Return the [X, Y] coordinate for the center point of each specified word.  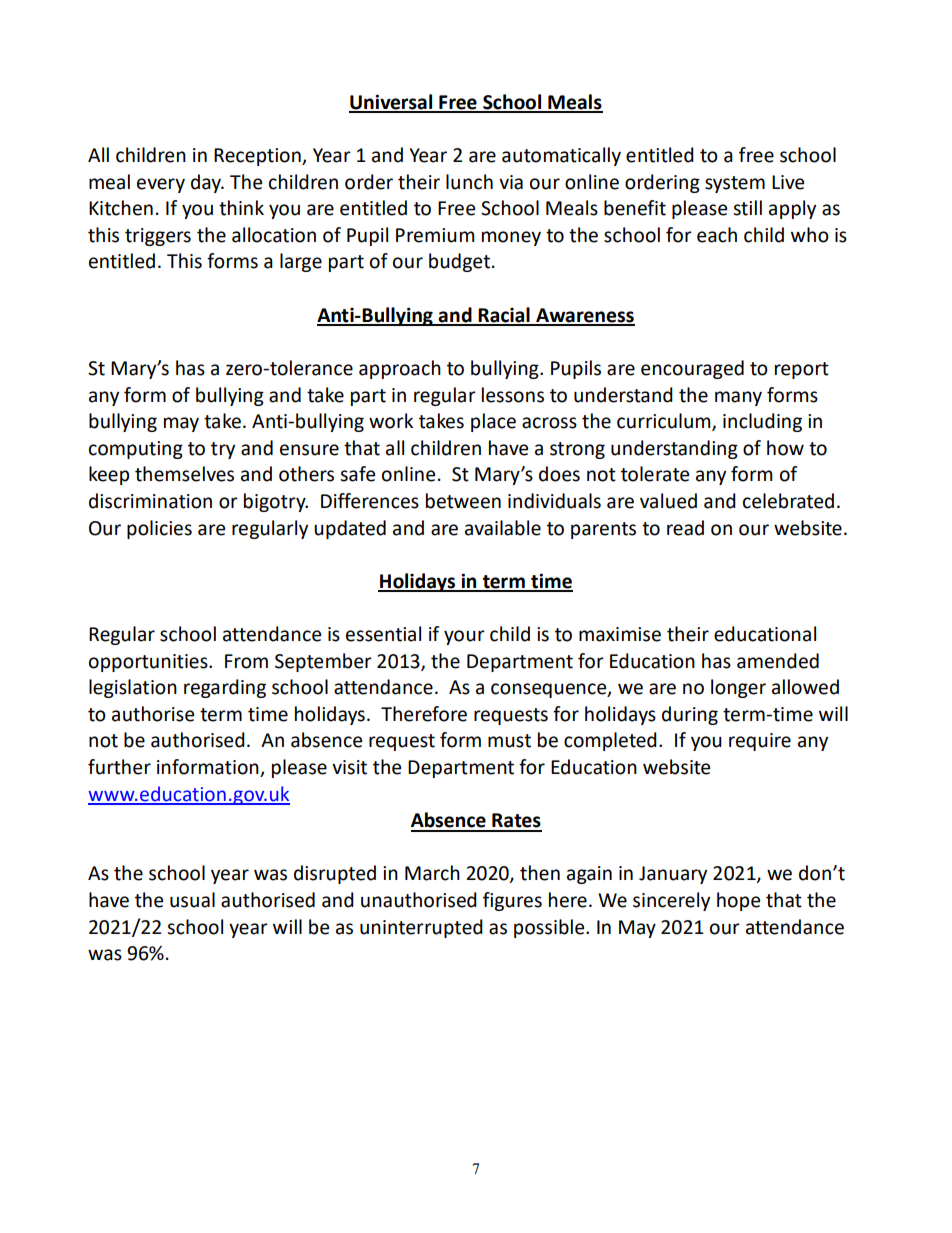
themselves [184, 474]
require [760, 742]
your [464, 637]
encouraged [692, 369]
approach [400, 369]
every [161, 185]
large [301, 262]
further [119, 767]
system [735, 184]
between [463, 501]
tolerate [655, 474]
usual [192, 900]
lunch [469, 182]
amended [778, 661]
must [509, 741]
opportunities [149, 663]
